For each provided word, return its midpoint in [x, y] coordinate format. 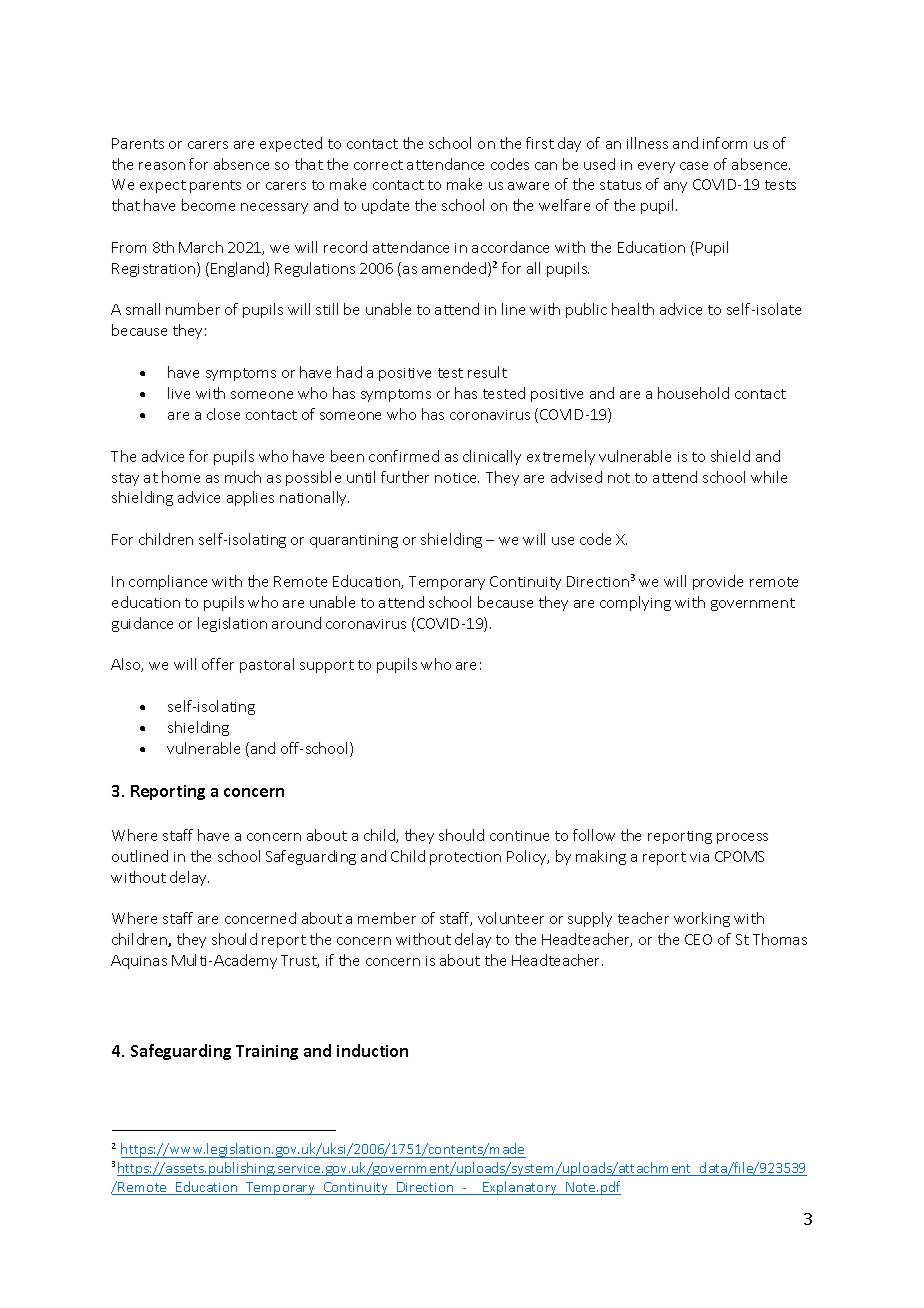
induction [372, 1050]
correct [378, 165]
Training [267, 1052]
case [694, 166]
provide [718, 582]
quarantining [354, 541]
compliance [168, 582]
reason [162, 166]
